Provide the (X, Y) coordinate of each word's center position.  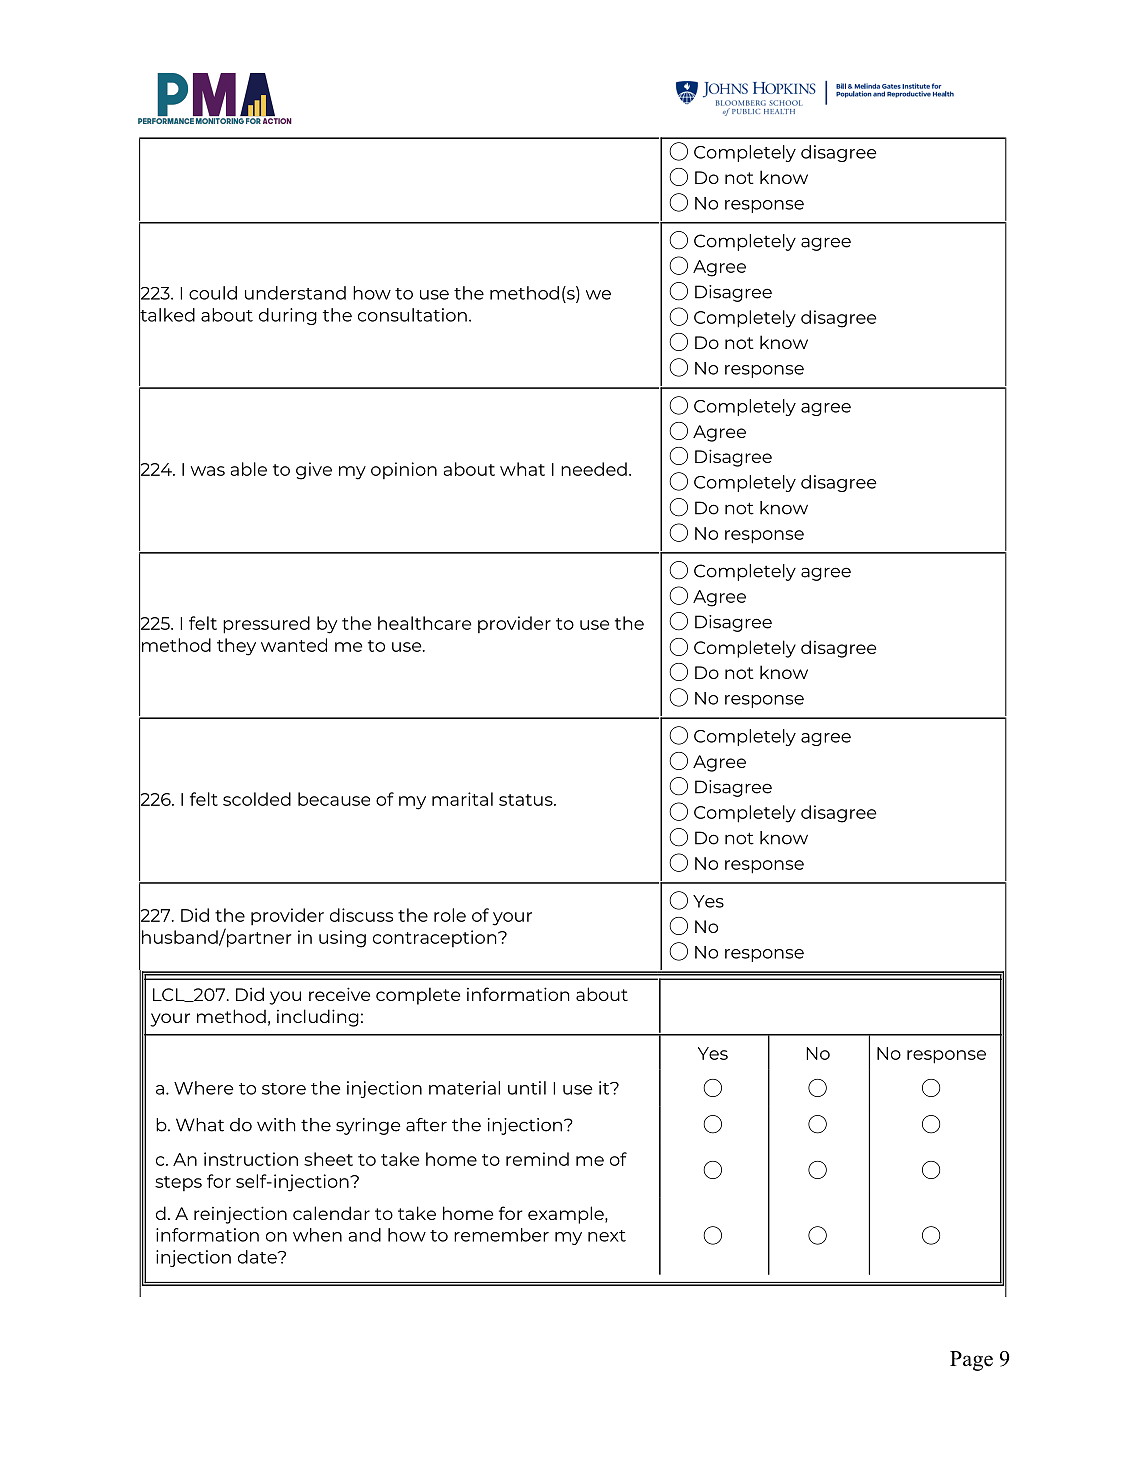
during (288, 316)
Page (971, 1361)
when (317, 1235)
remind (537, 1159)
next (607, 1236)
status (527, 800)
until (527, 1088)
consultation (412, 315)
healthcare (424, 623)
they (236, 647)
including (318, 1018)
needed (594, 469)
